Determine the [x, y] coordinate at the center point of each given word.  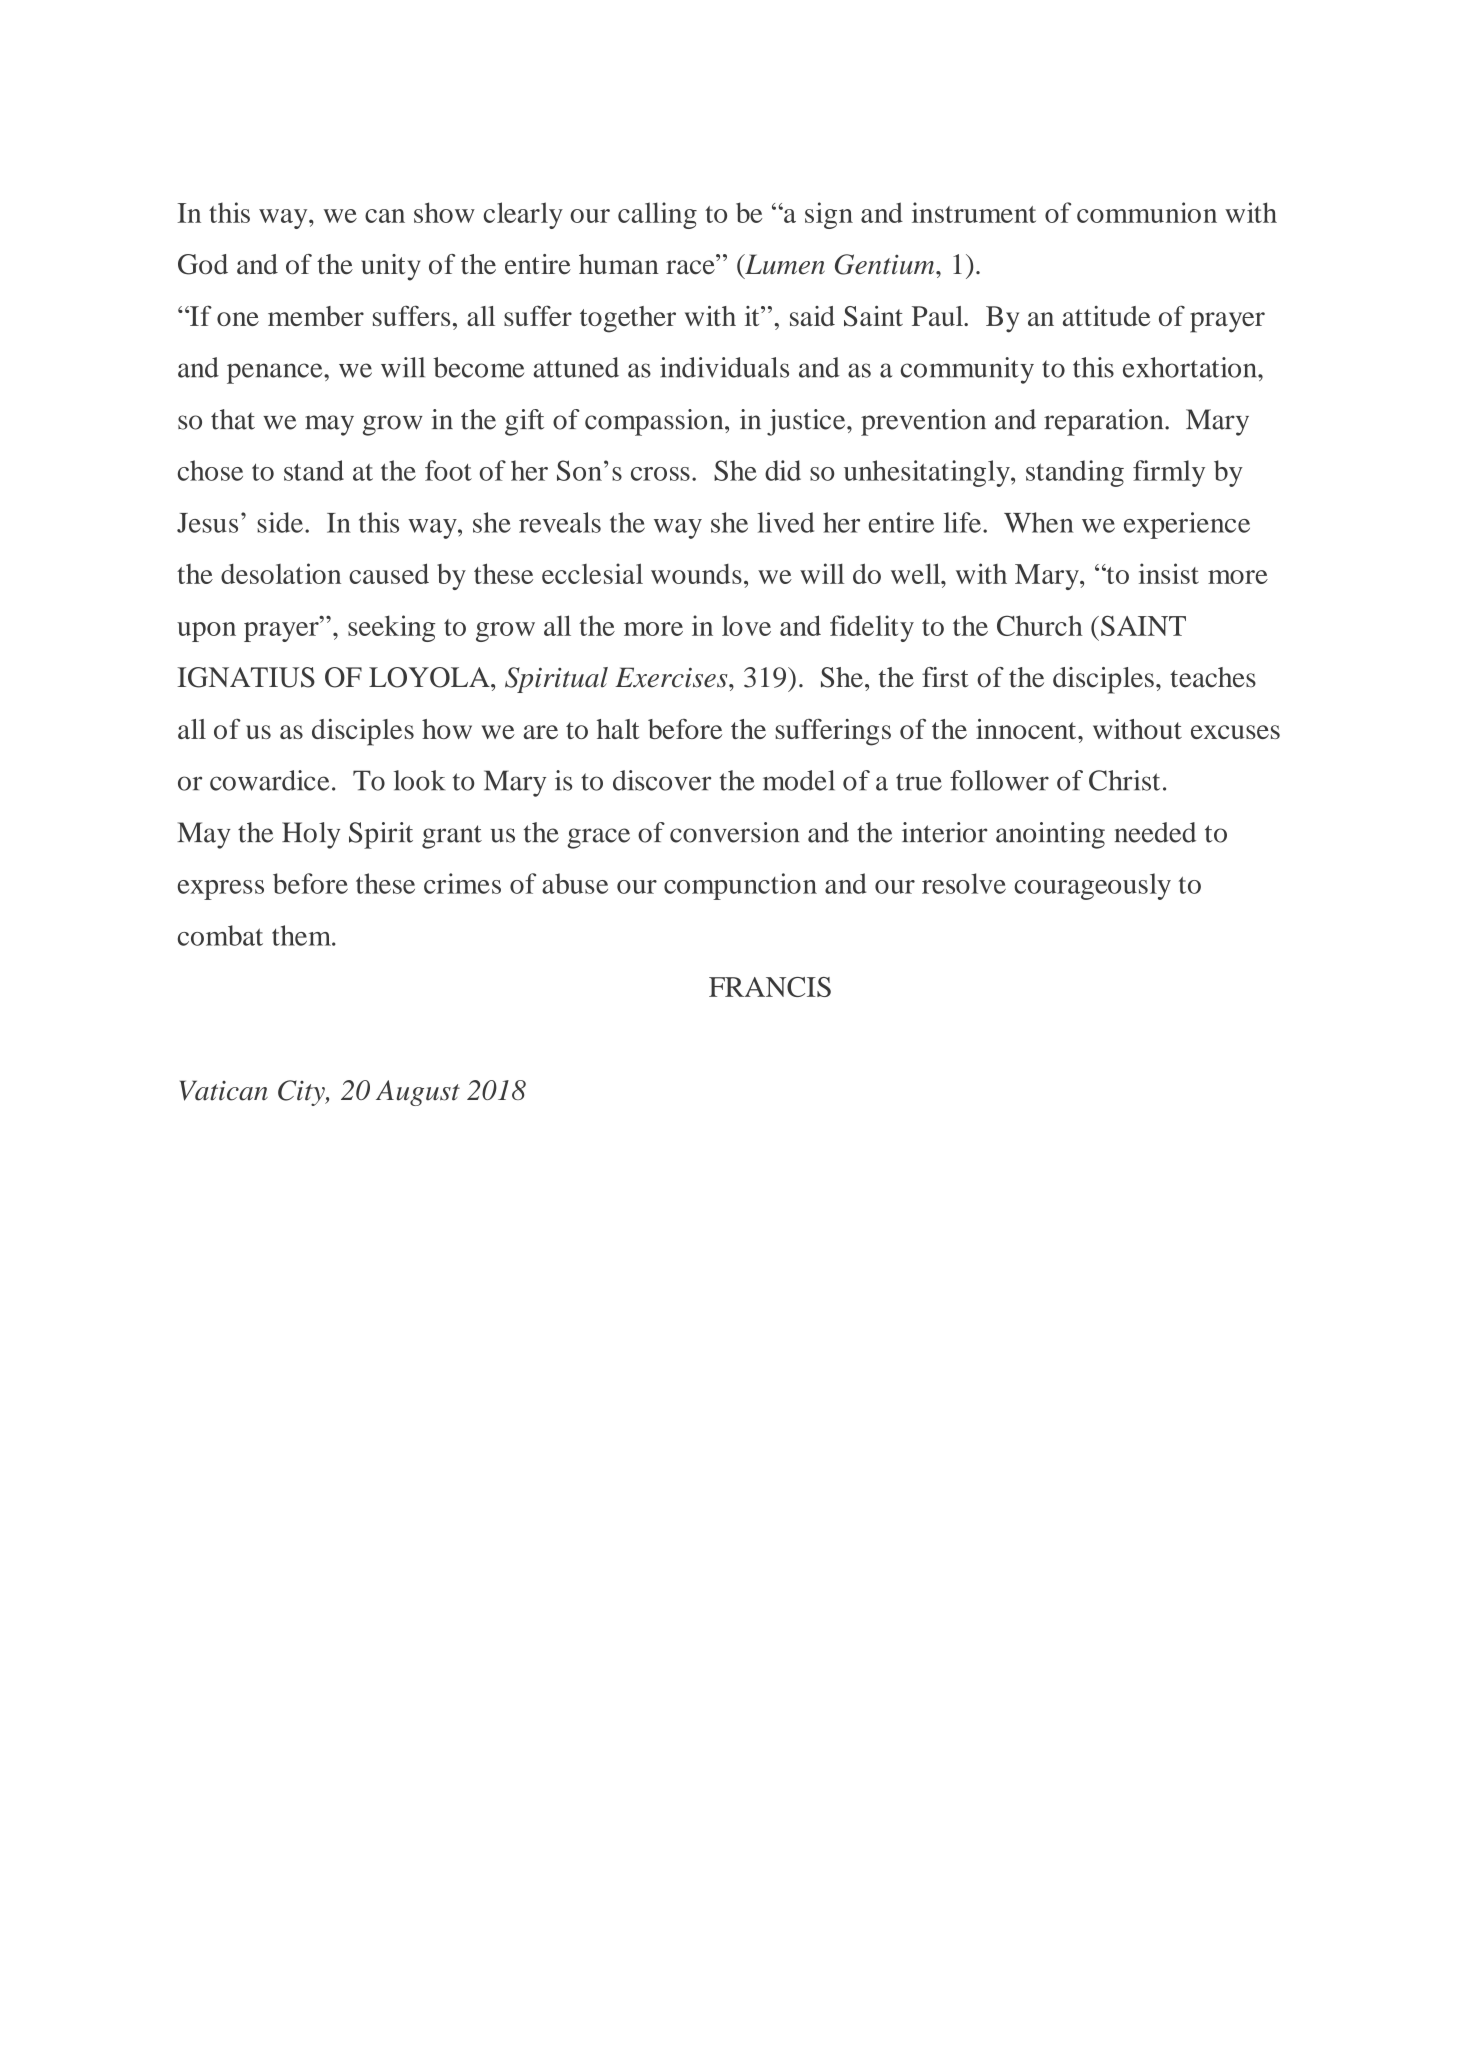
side [280, 522]
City [302, 1093]
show [444, 212]
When [1039, 522]
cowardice [269, 780]
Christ [1124, 780]
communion [1147, 212]
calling [657, 215]
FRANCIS [770, 987]
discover [662, 780]
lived [785, 522]
